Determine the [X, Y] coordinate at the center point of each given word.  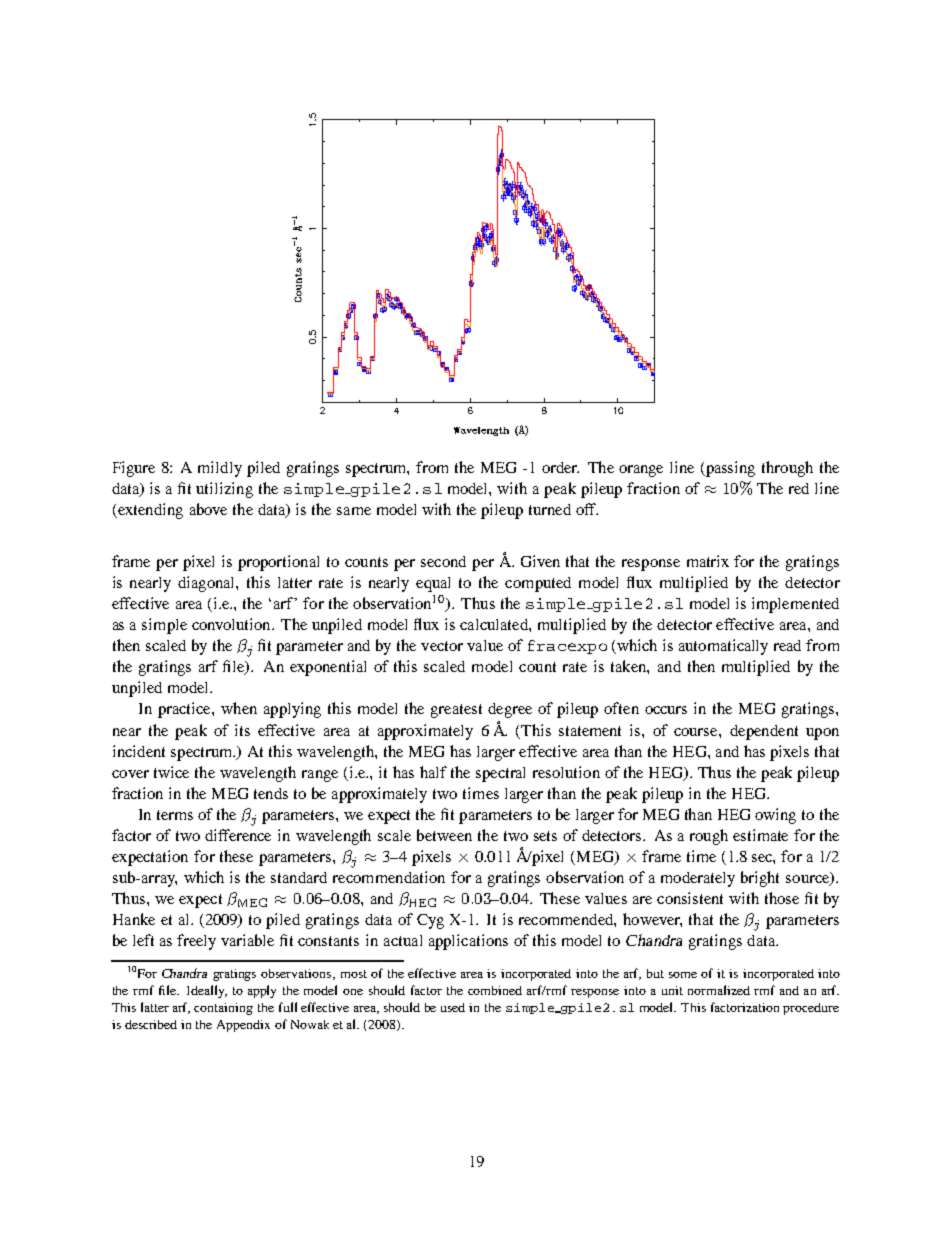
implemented [795, 605]
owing [775, 816]
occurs [666, 710]
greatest [456, 711]
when [239, 708]
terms [175, 815]
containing [223, 1009]
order [560, 467]
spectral [500, 774]
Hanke [134, 919]
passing [729, 469]
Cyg [430, 921]
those [782, 898]
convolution [232, 624]
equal [433, 584]
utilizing [224, 490]
